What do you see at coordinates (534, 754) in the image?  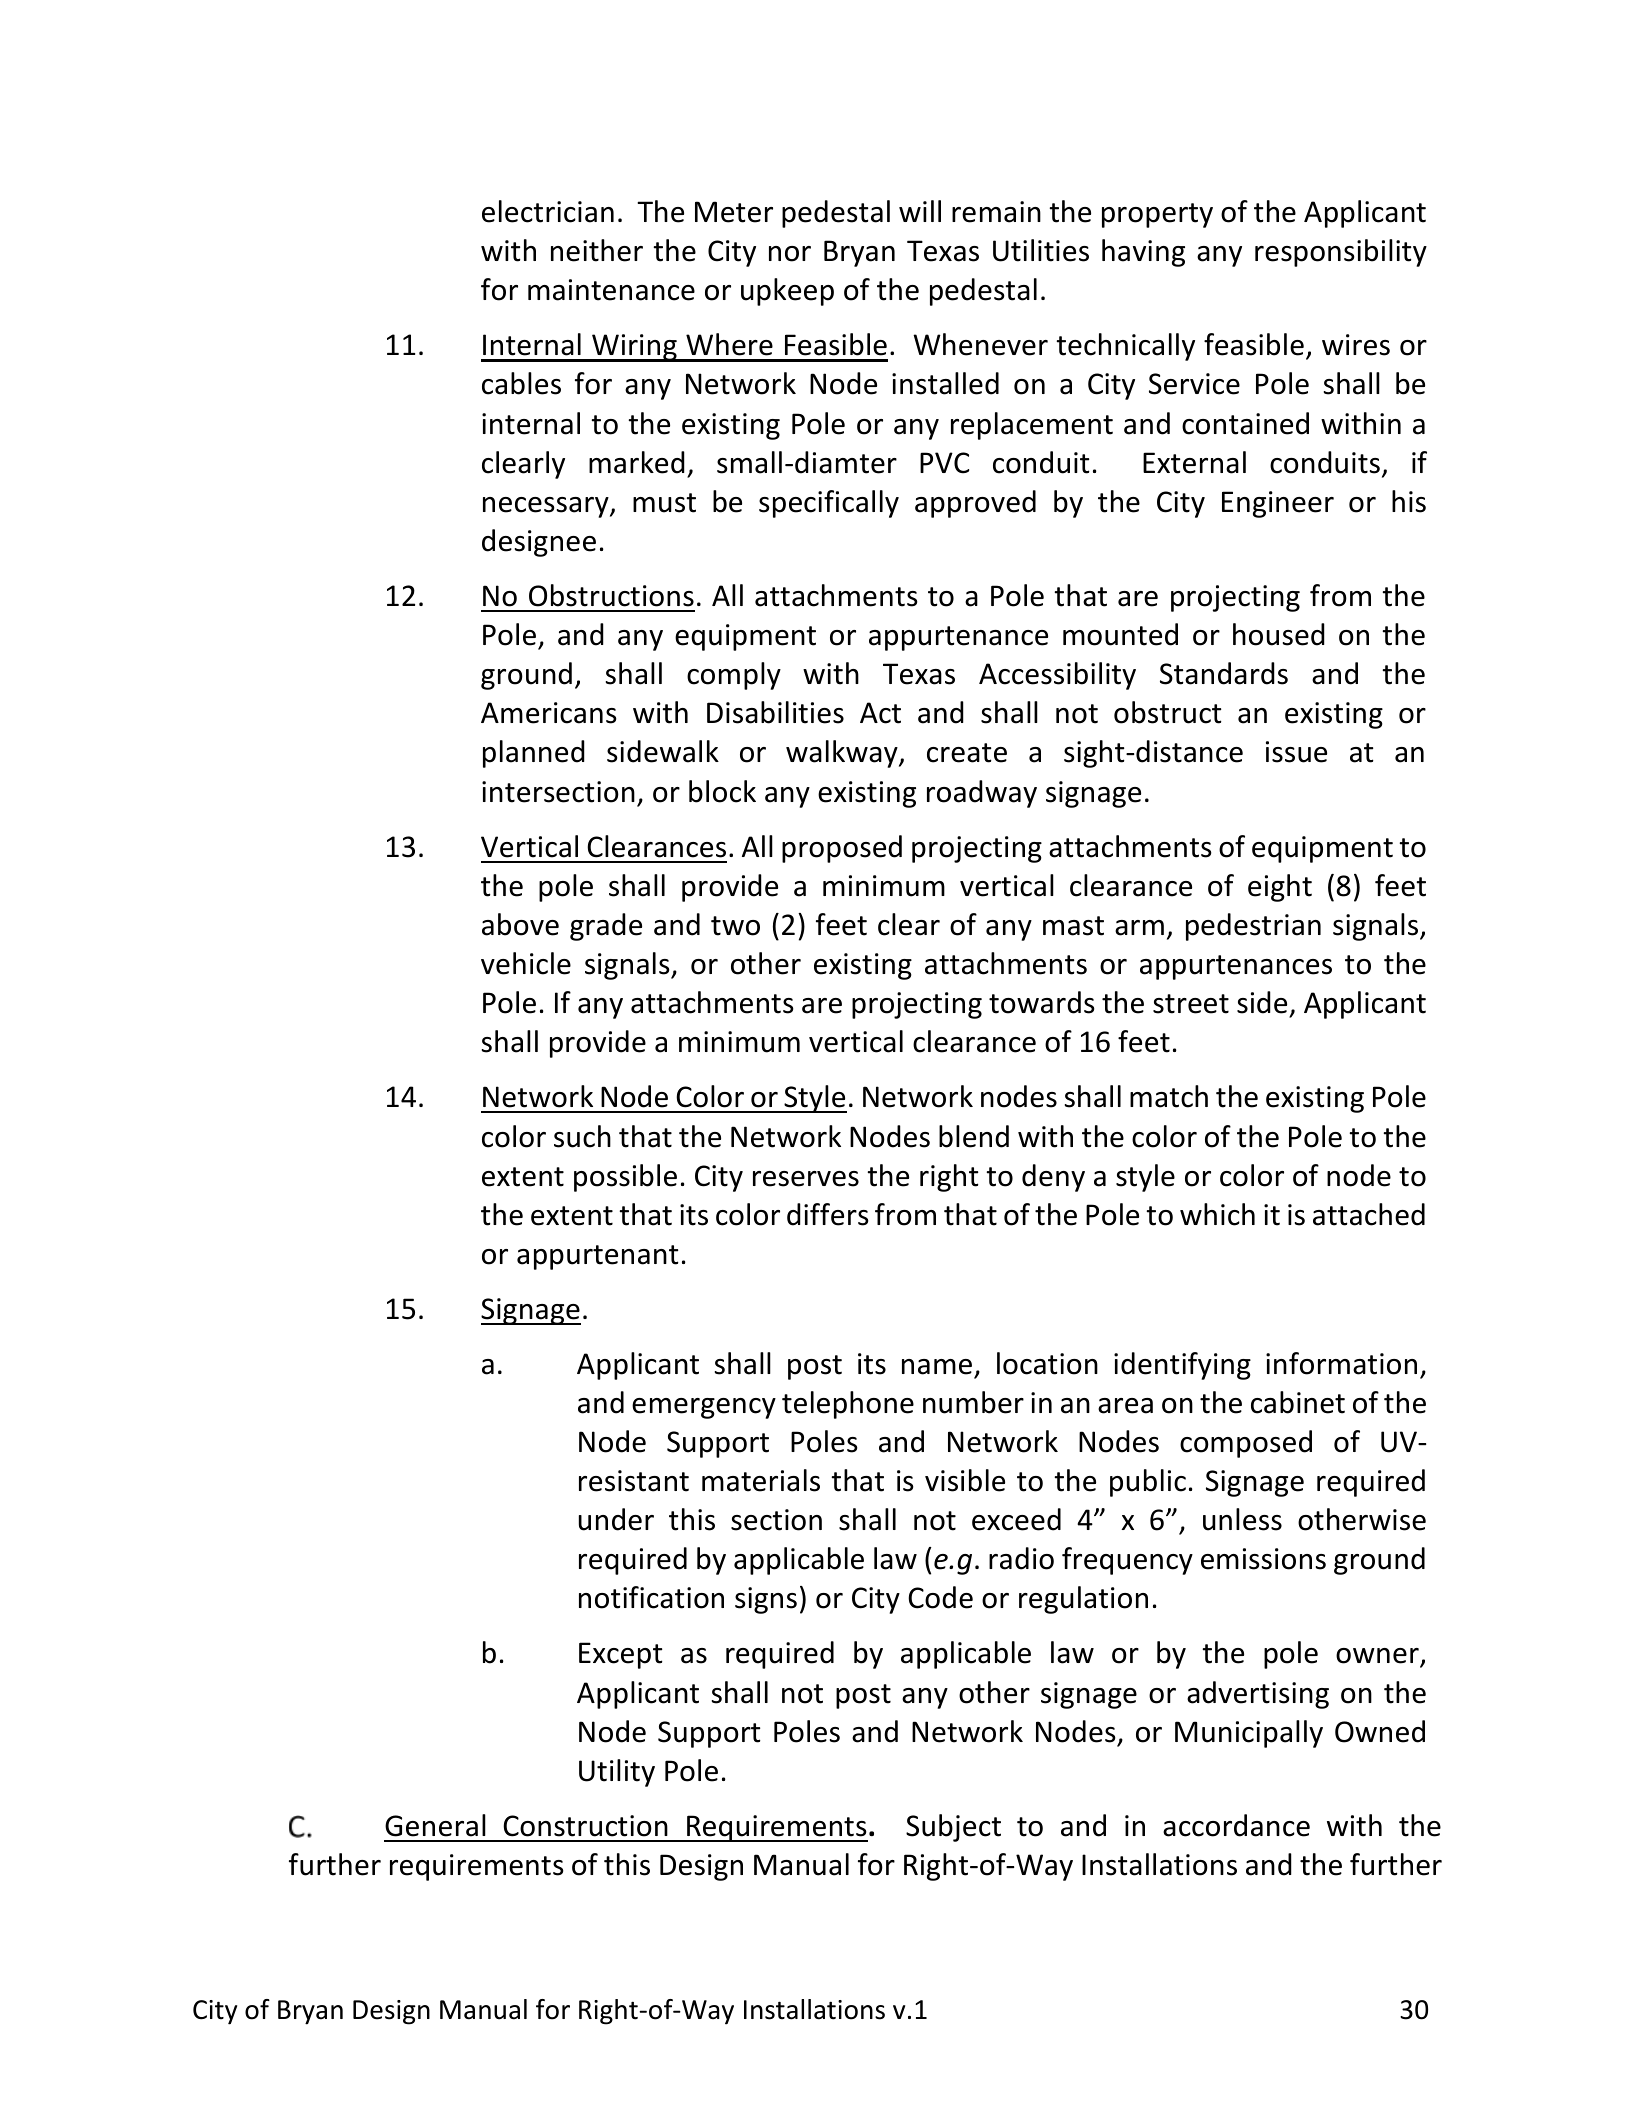 I see `planned` at bounding box center [534, 754].
